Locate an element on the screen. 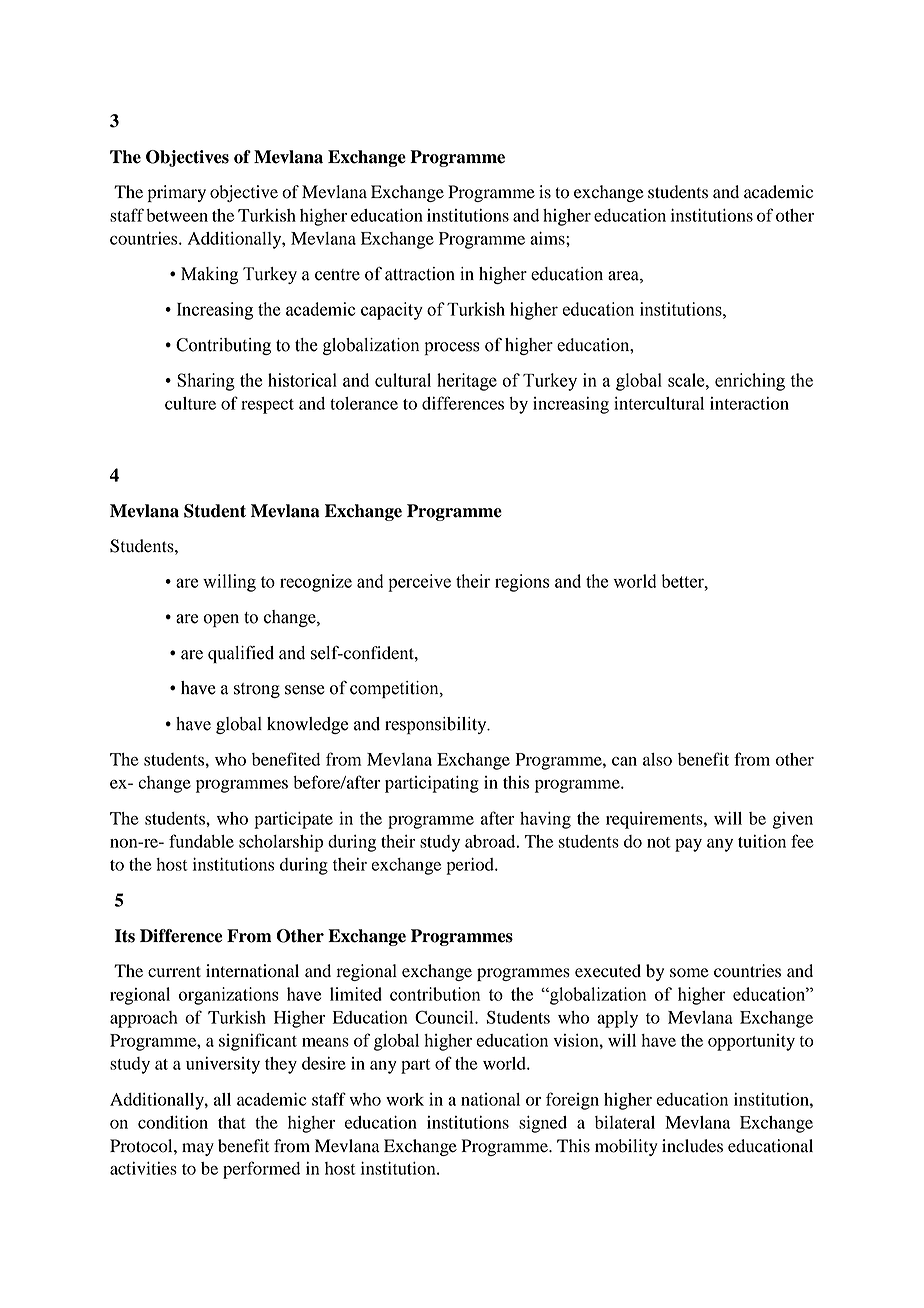 The image size is (924, 1308). enriching is located at coordinates (750, 382).
